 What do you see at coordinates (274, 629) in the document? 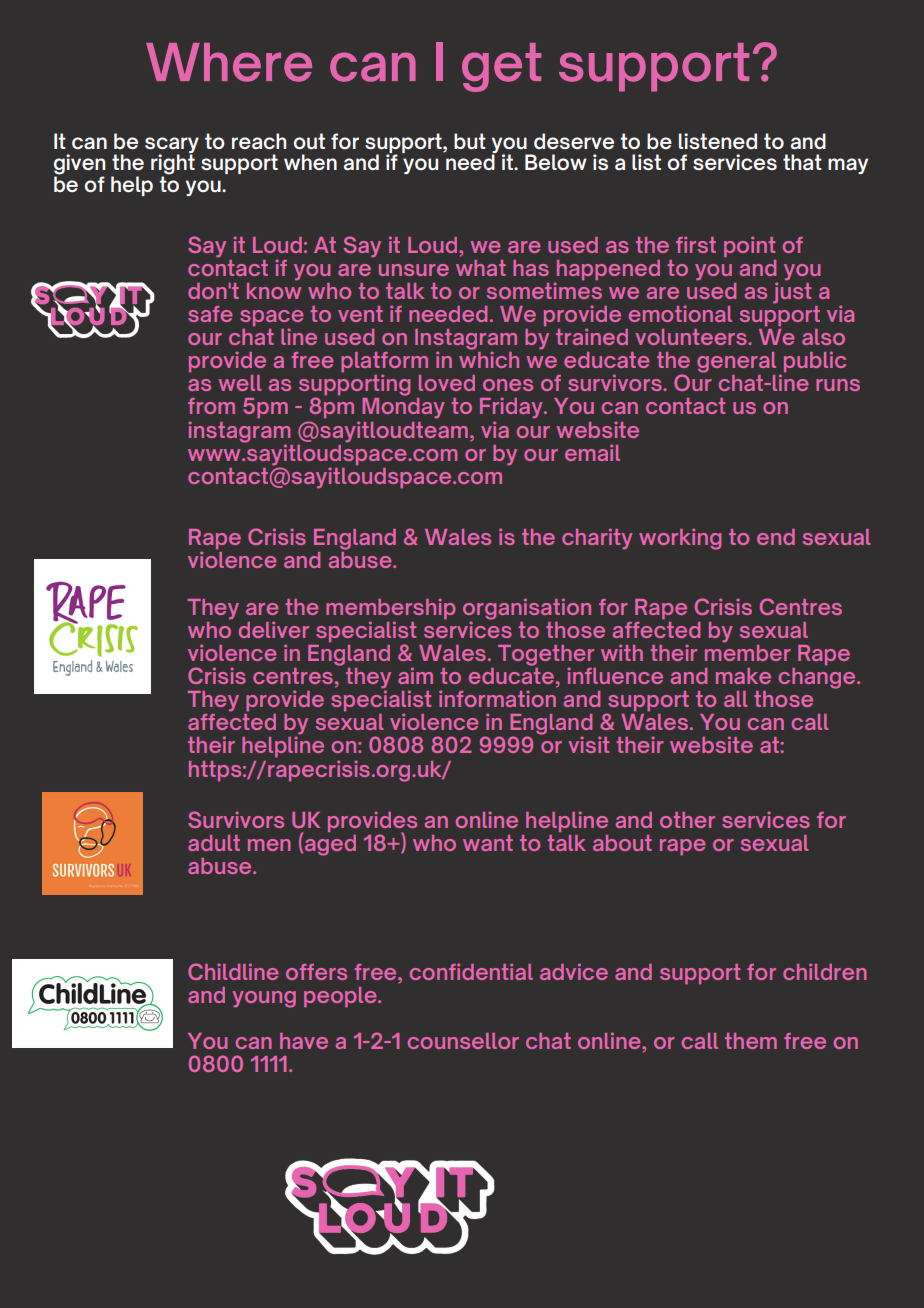
I see `deliver` at bounding box center [274, 629].
